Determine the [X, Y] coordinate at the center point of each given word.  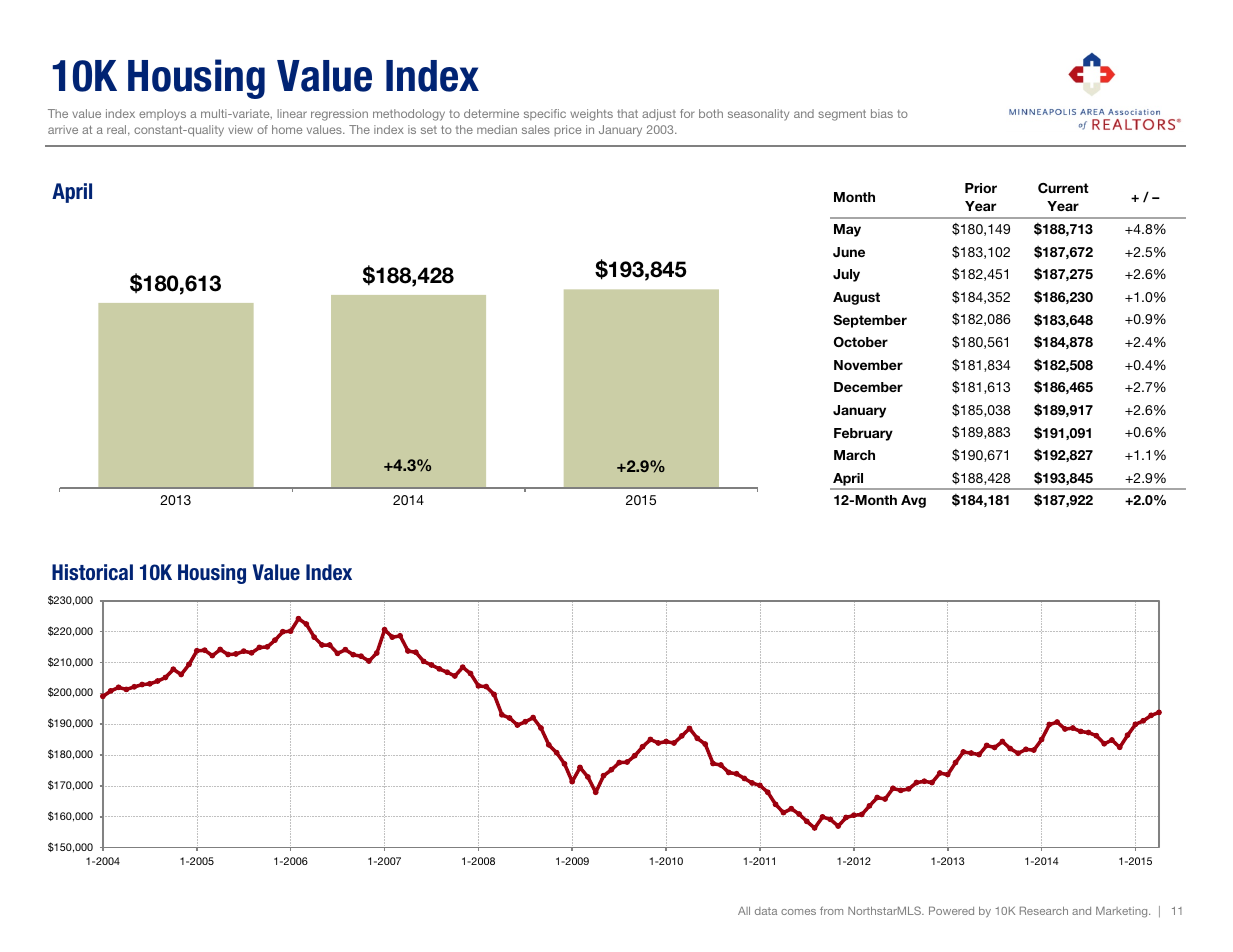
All [744, 911]
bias [882, 113]
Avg [913, 501]
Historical [92, 572]
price [567, 130]
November [868, 365]
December [868, 387]
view [240, 129]
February [863, 434]
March [854, 455]
